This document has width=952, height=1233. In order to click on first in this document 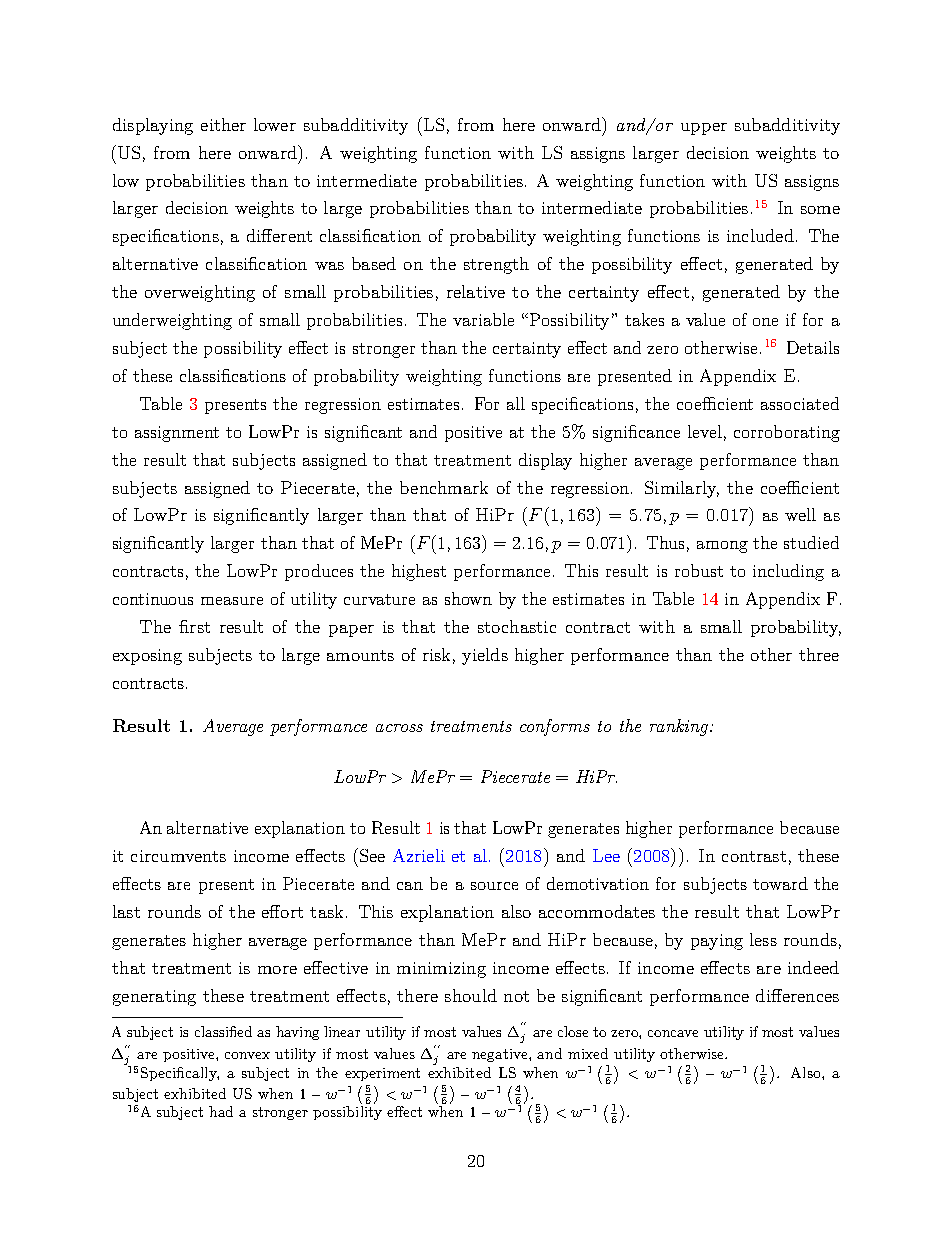, I will do `click(194, 626)`.
